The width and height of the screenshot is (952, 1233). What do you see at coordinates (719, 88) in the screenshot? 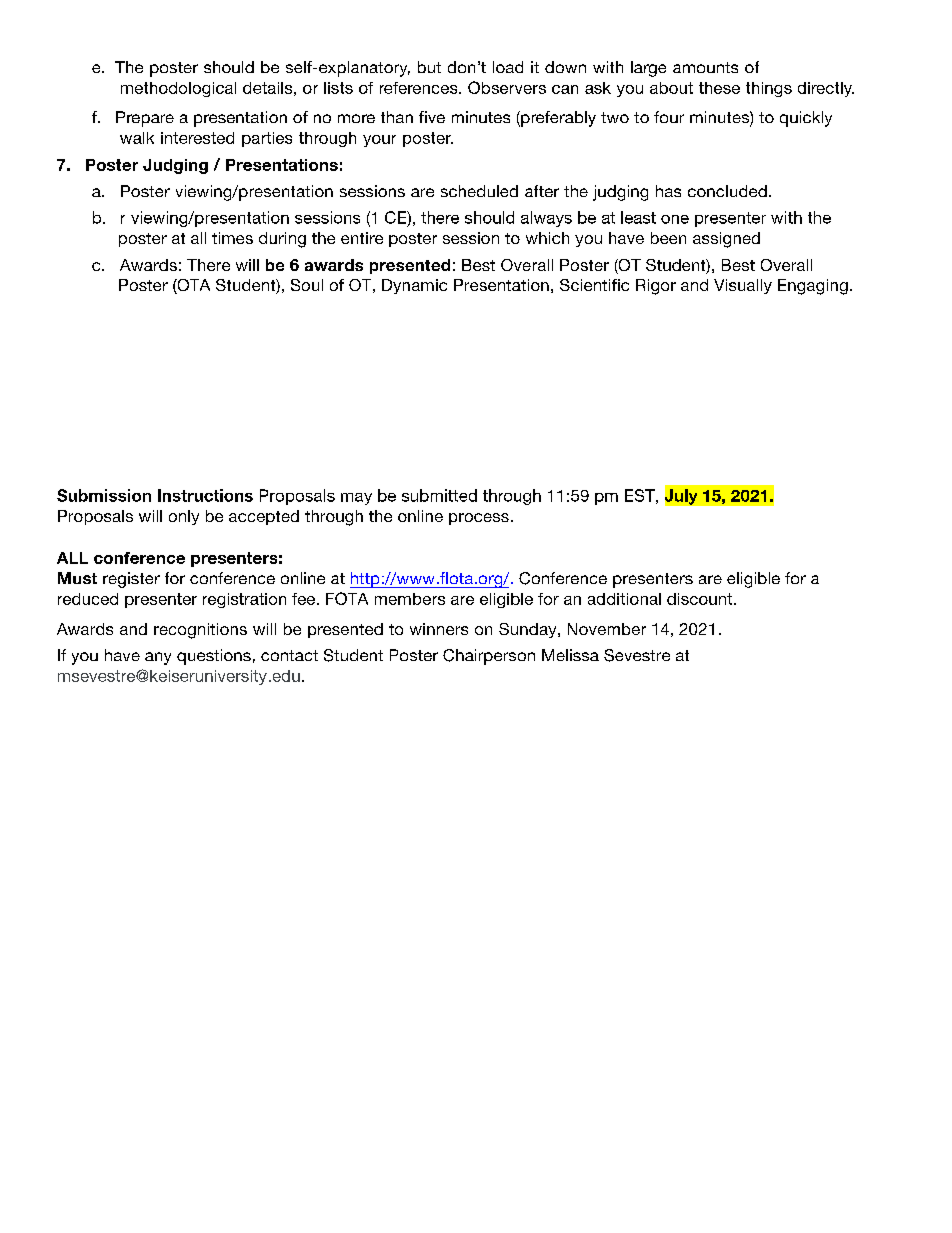
I see `these` at bounding box center [719, 88].
